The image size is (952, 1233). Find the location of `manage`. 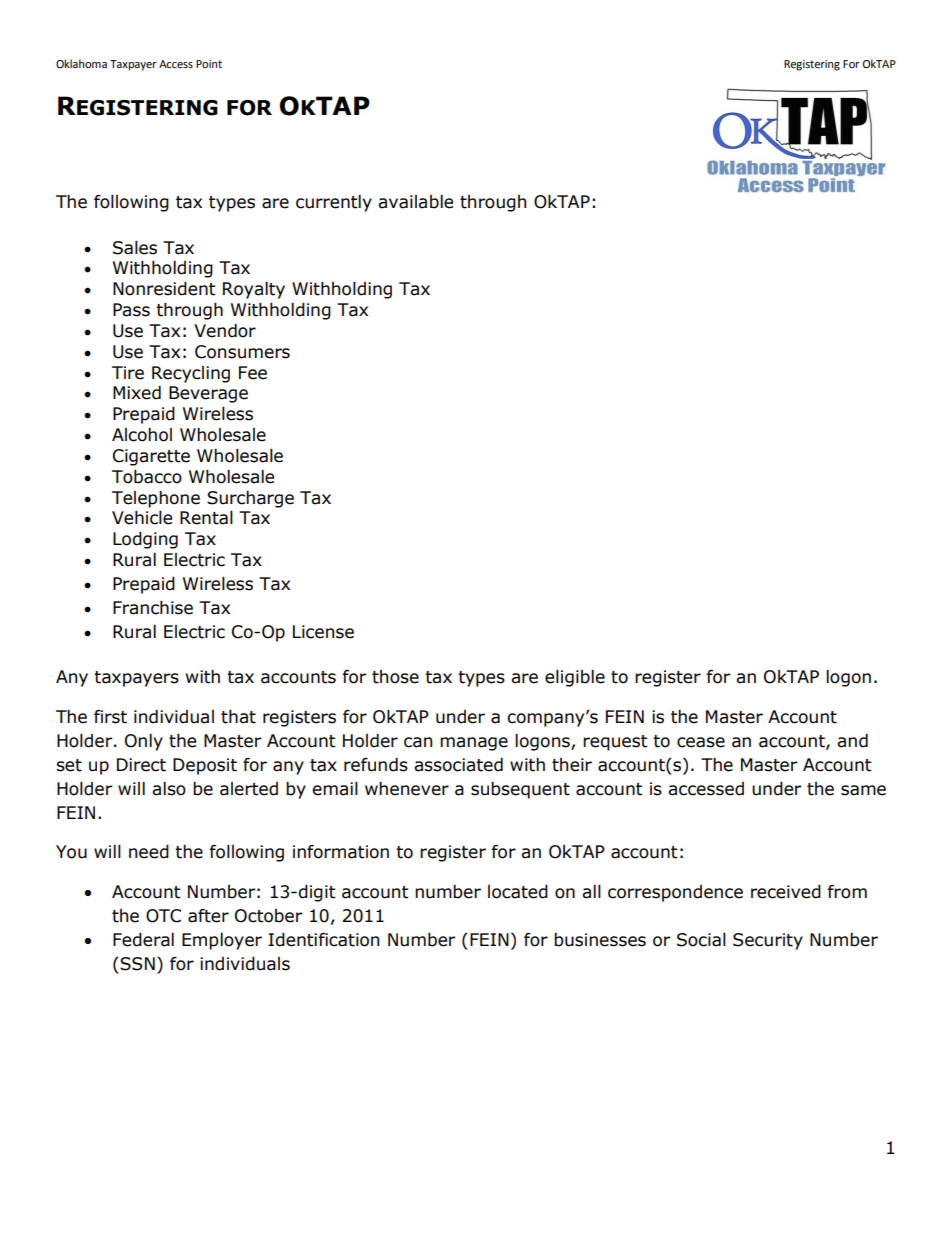

manage is located at coordinates (474, 744).
